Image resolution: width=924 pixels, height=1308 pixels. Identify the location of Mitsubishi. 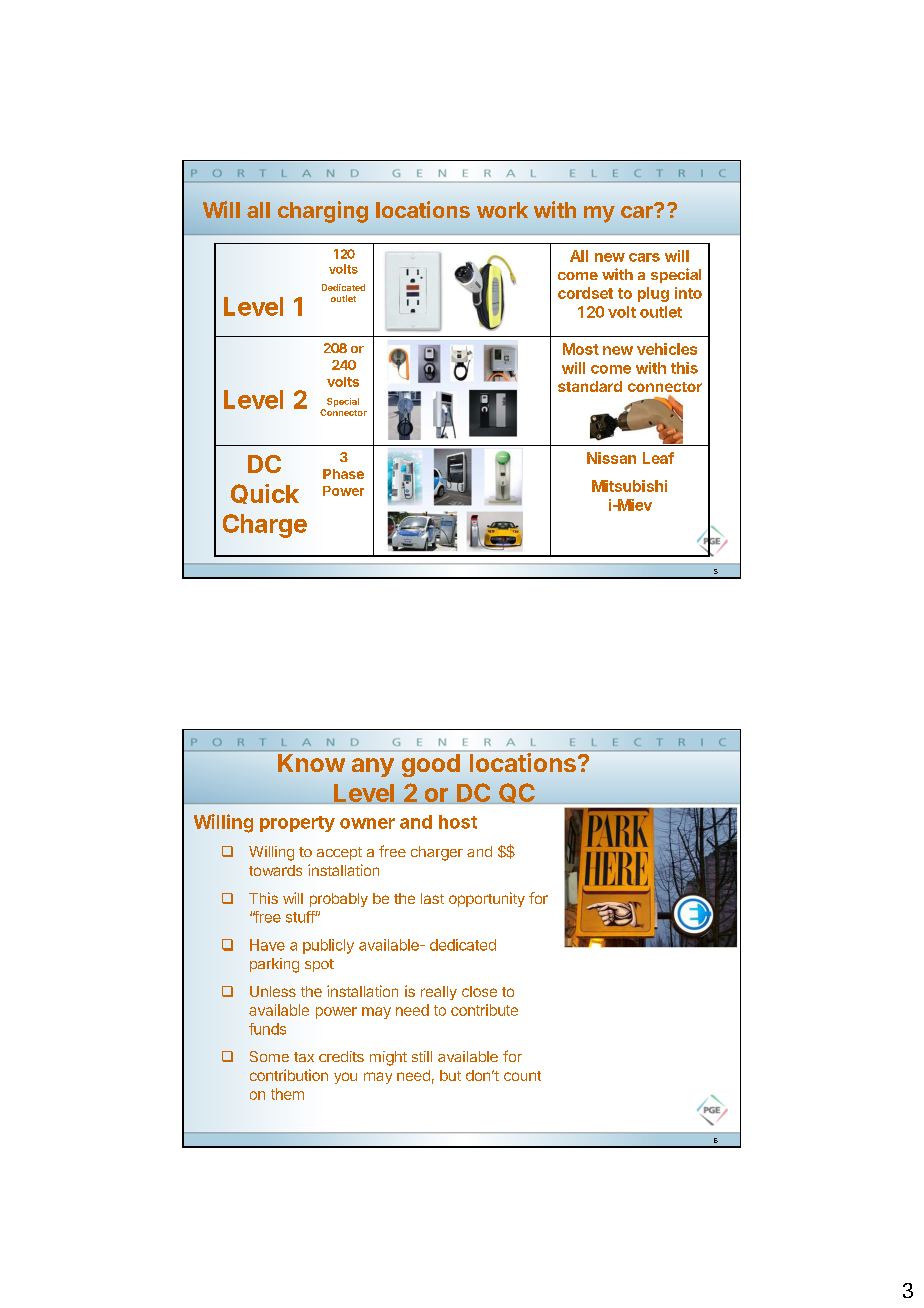
(629, 486).
